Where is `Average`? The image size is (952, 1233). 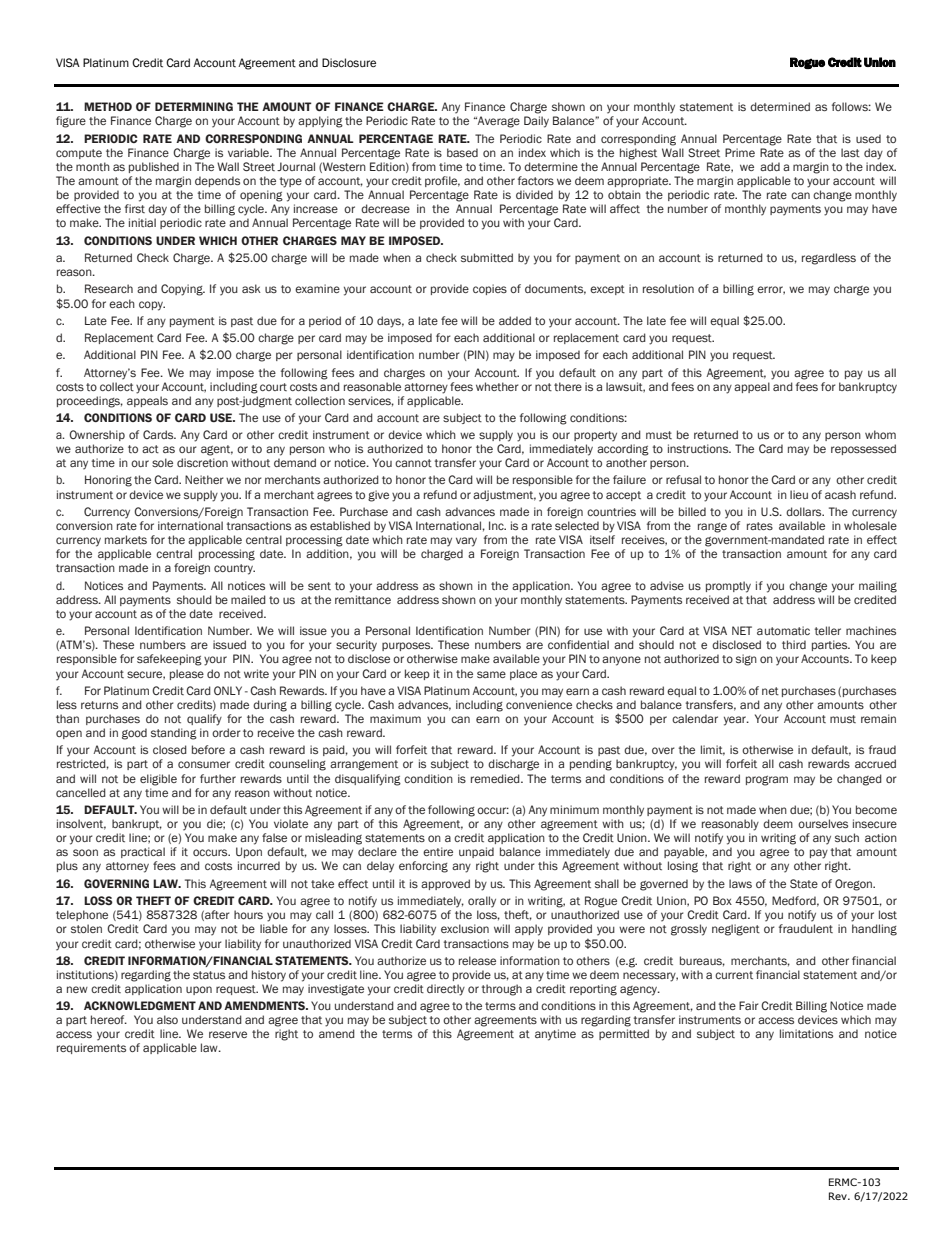 Average is located at coordinates (498, 122).
